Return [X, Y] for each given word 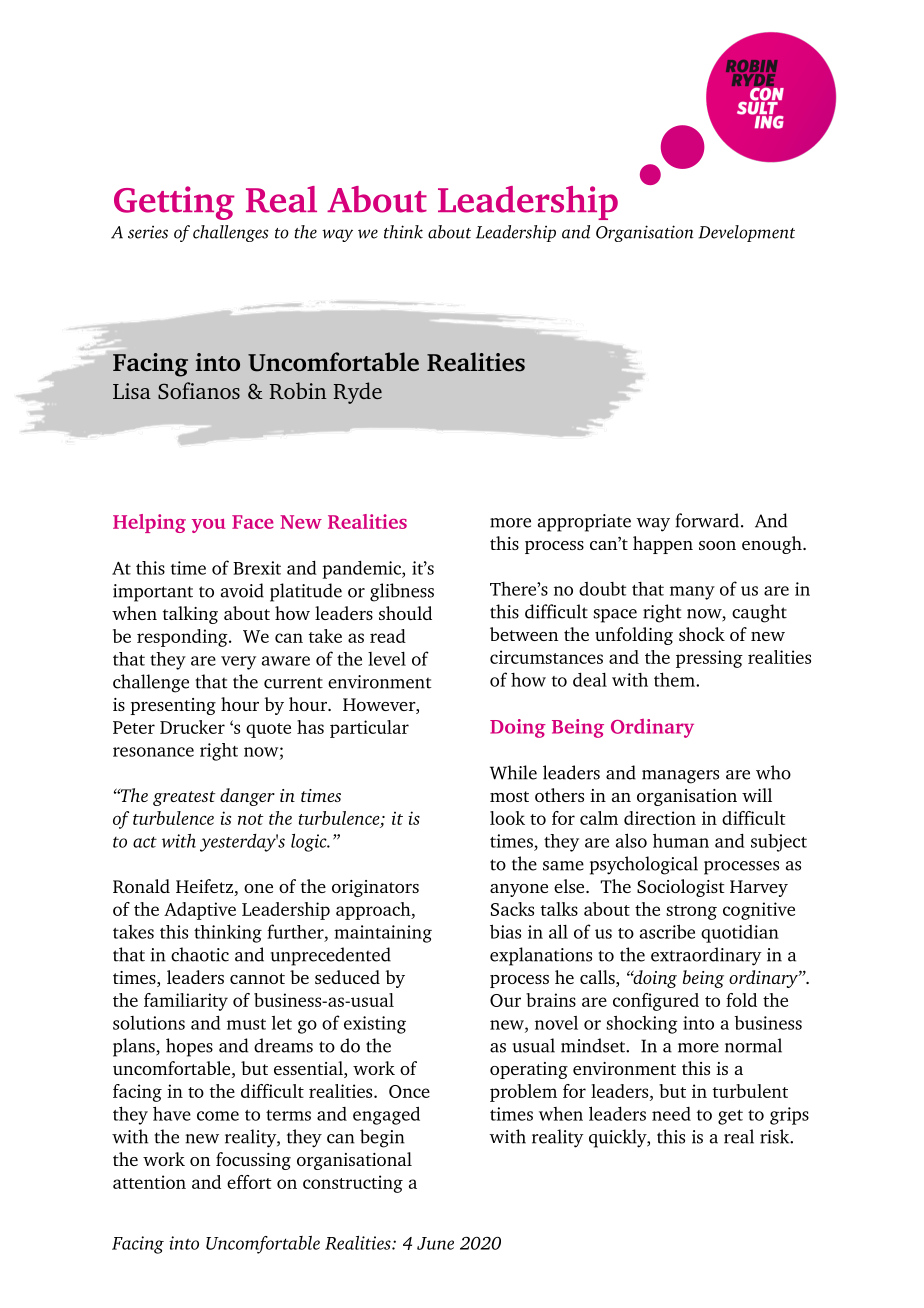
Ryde [358, 393]
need [671, 1114]
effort [249, 1182]
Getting [174, 203]
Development [746, 233]
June [435, 1243]
